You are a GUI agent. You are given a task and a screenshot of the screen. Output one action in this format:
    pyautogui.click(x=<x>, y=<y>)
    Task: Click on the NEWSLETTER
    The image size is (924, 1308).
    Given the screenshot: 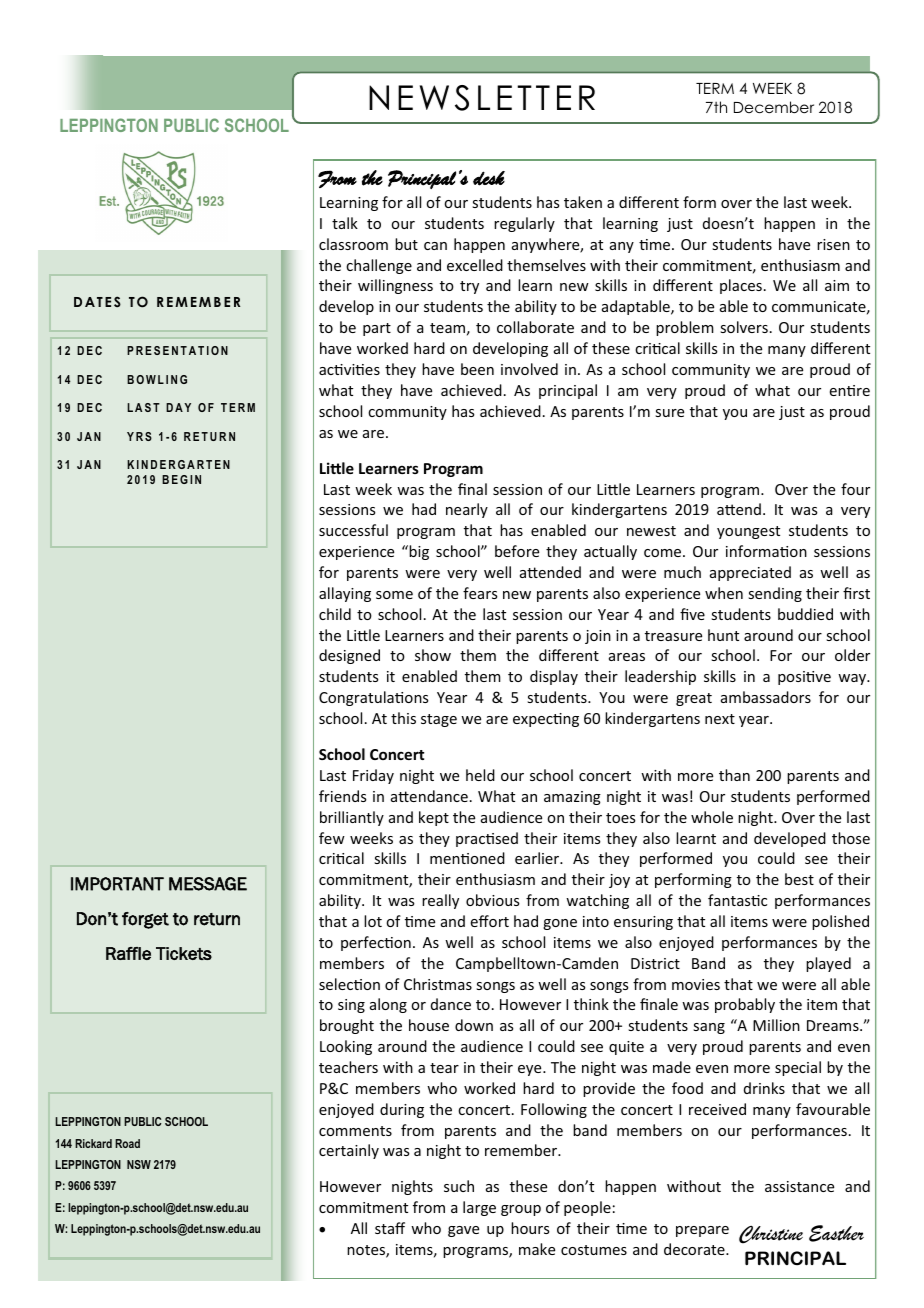 What is the action you would take?
    pyautogui.click(x=482, y=98)
